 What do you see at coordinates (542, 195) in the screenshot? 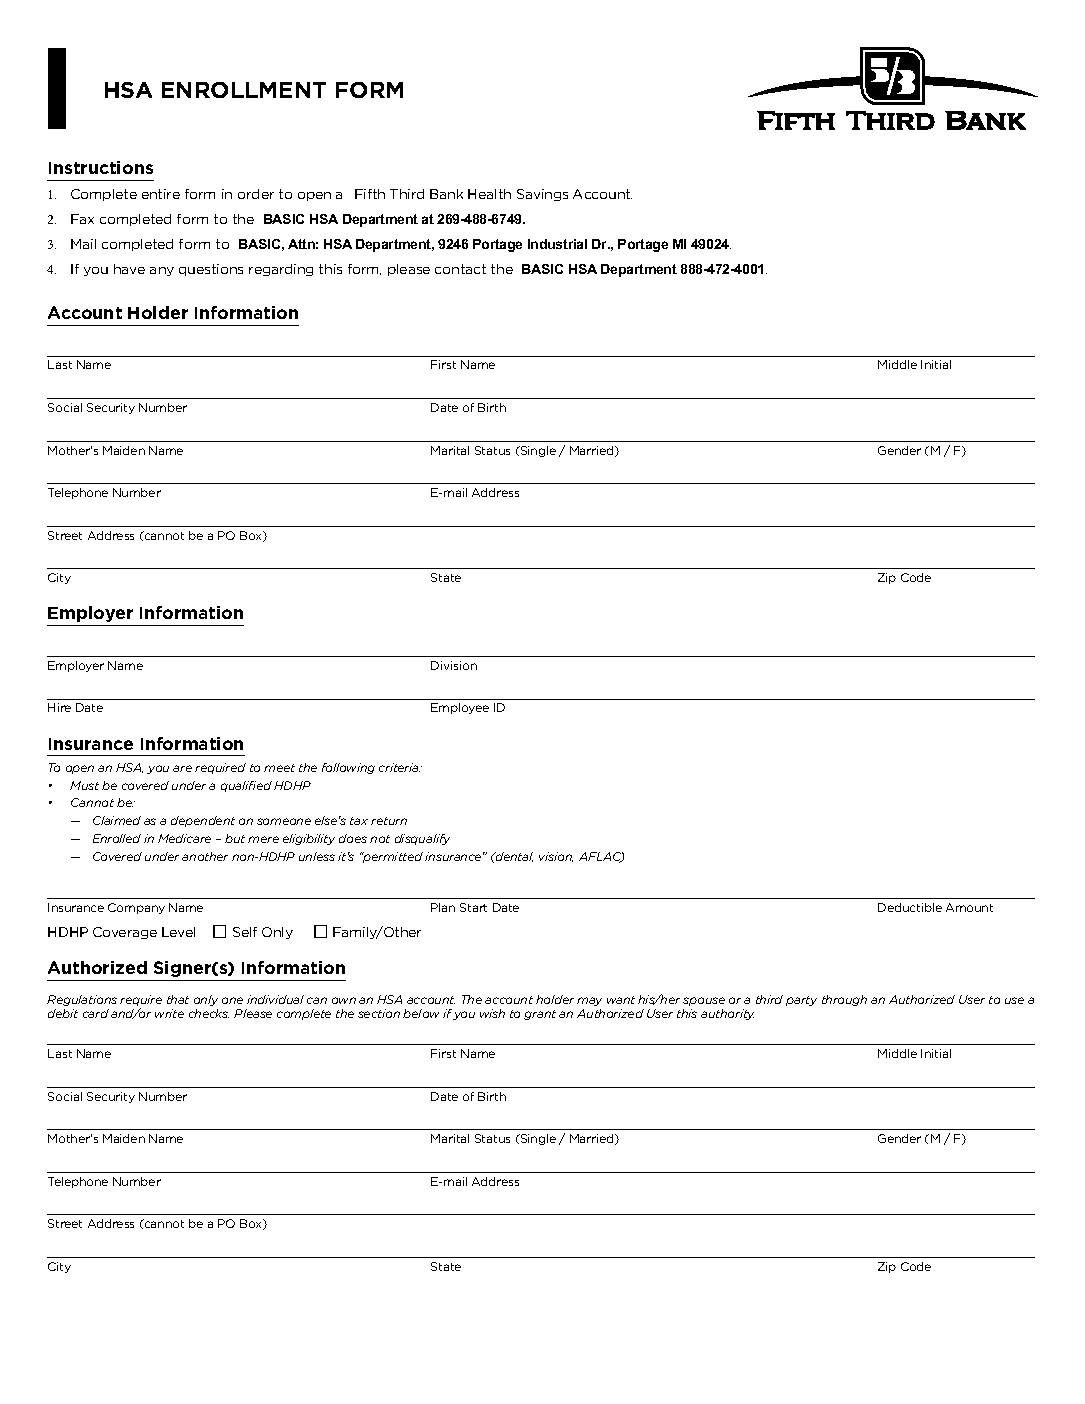
I see `Savings` at bounding box center [542, 195].
